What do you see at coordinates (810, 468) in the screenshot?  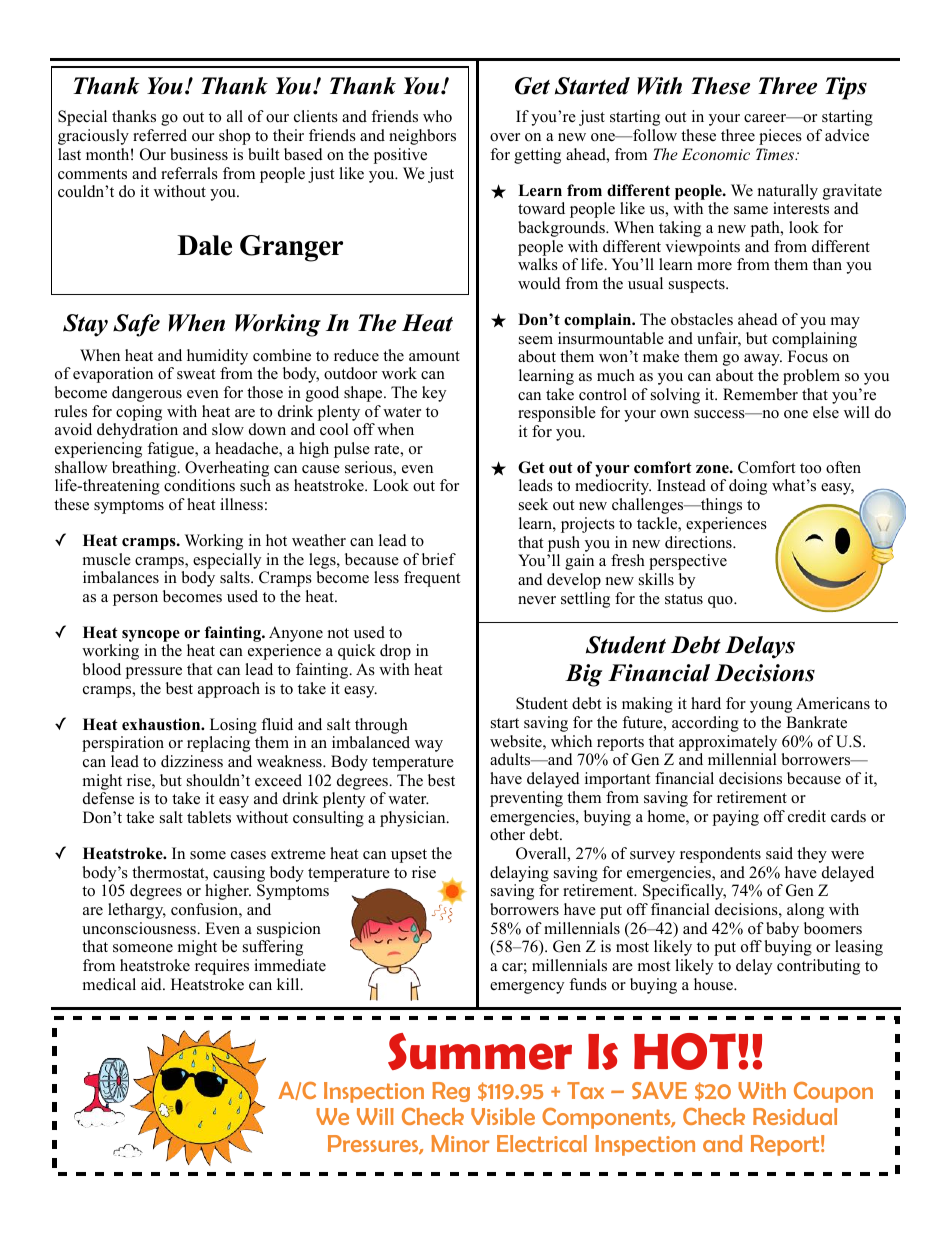 I see `too` at bounding box center [810, 468].
